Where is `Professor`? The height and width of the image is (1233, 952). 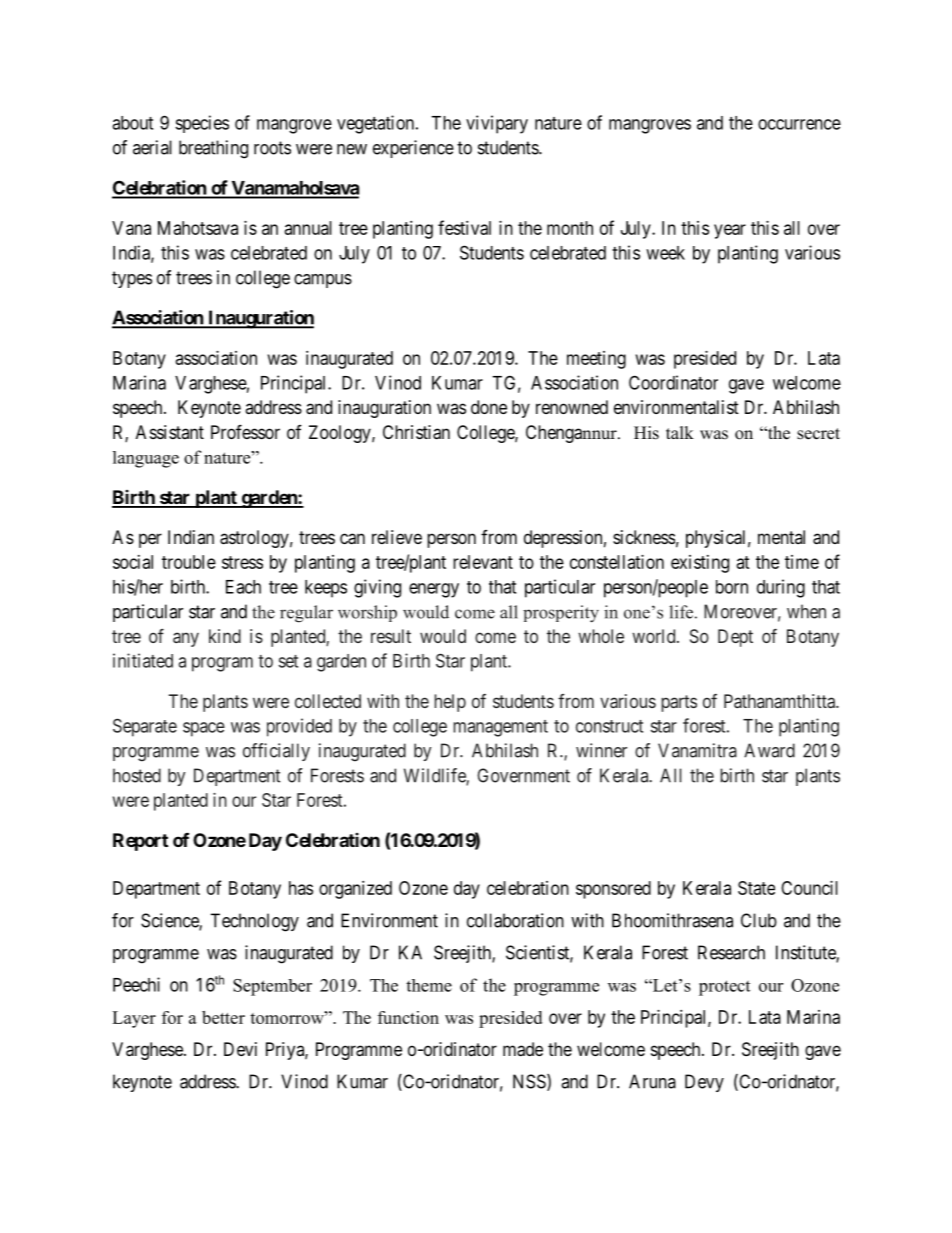 Professor is located at coordinates (245, 431).
